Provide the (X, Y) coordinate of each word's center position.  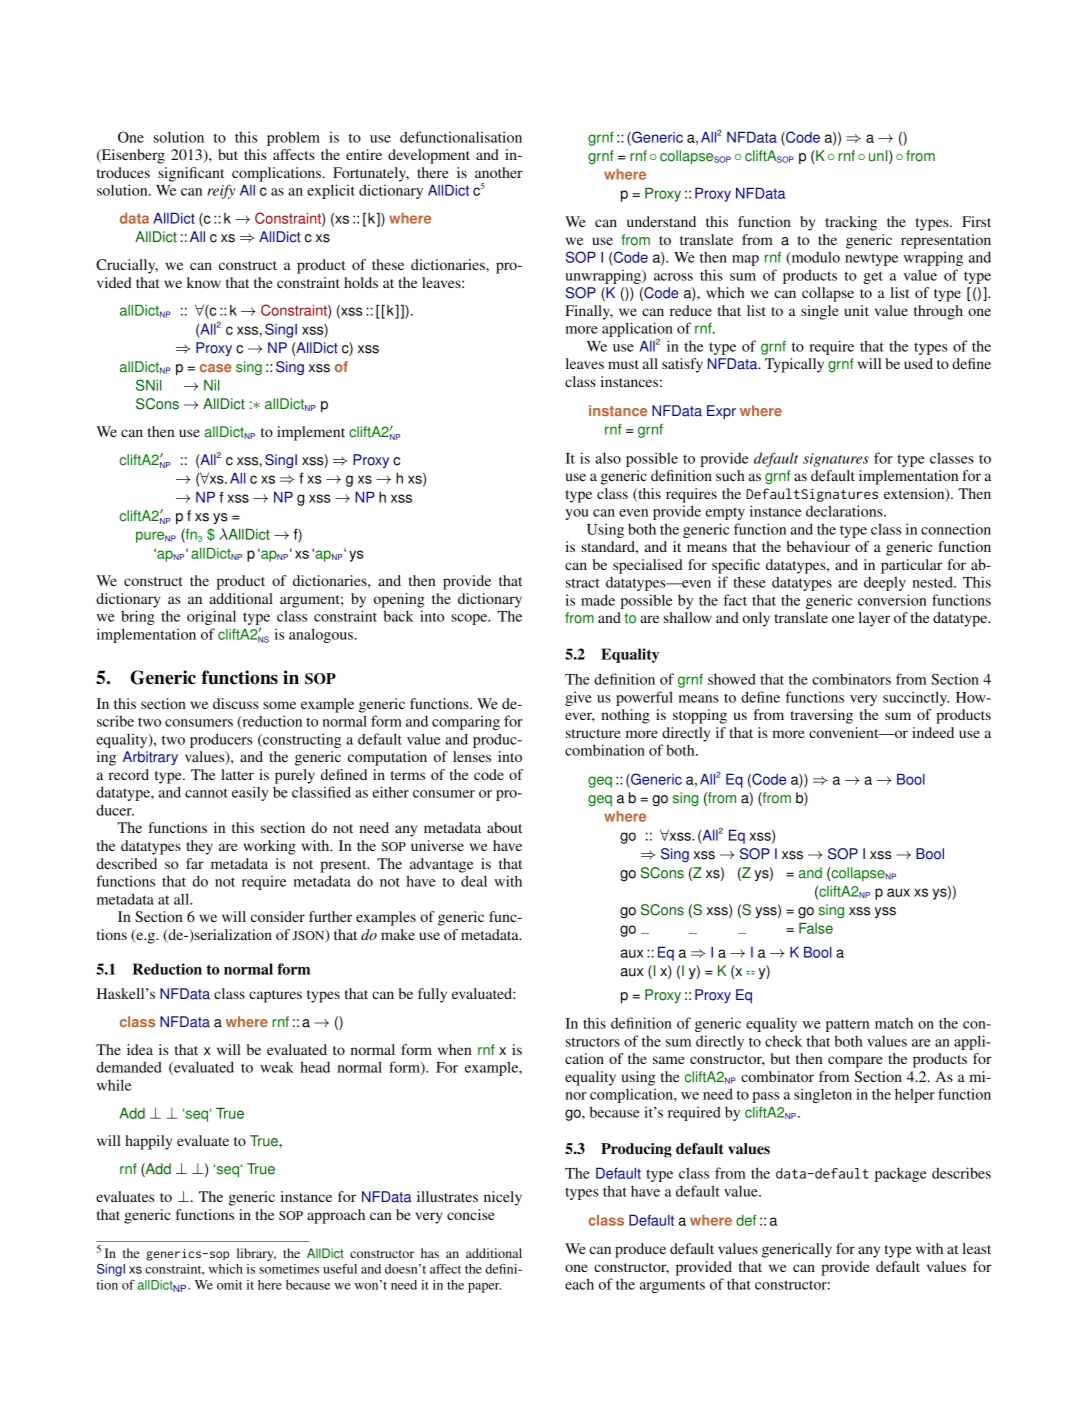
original (211, 617)
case (216, 368)
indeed (933, 732)
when (454, 1049)
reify (221, 191)
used (918, 363)
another (499, 172)
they (199, 847)
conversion (892, 600)
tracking (851, 223)
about (504, 827)
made (598, 600)
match (894, 1023)
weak (277, 1067)
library (256, 1254)
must (623, 364)
